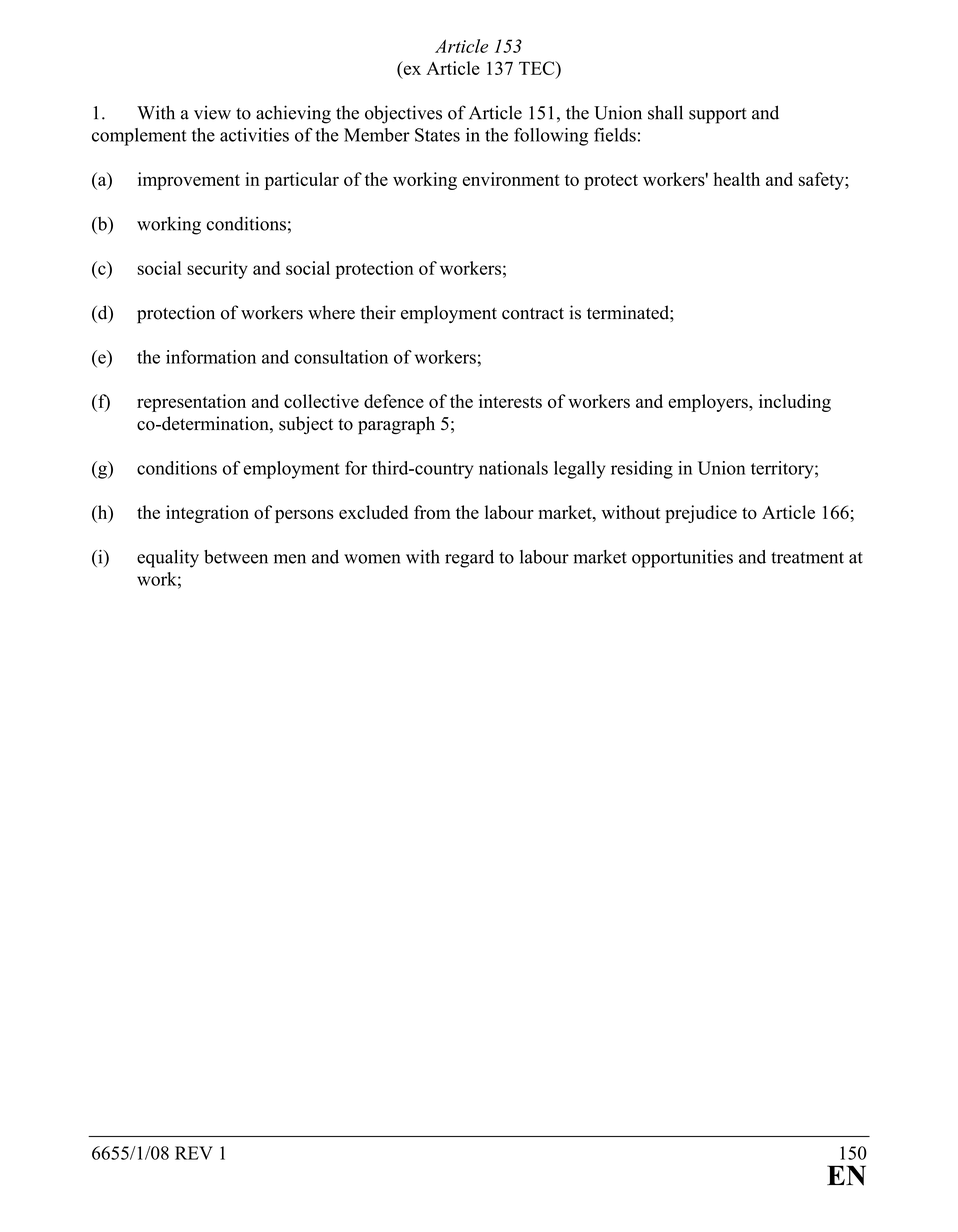  What do you see at coordinates (469, 559) in the image?
I see `regard` at bounding box center [469, 559].
